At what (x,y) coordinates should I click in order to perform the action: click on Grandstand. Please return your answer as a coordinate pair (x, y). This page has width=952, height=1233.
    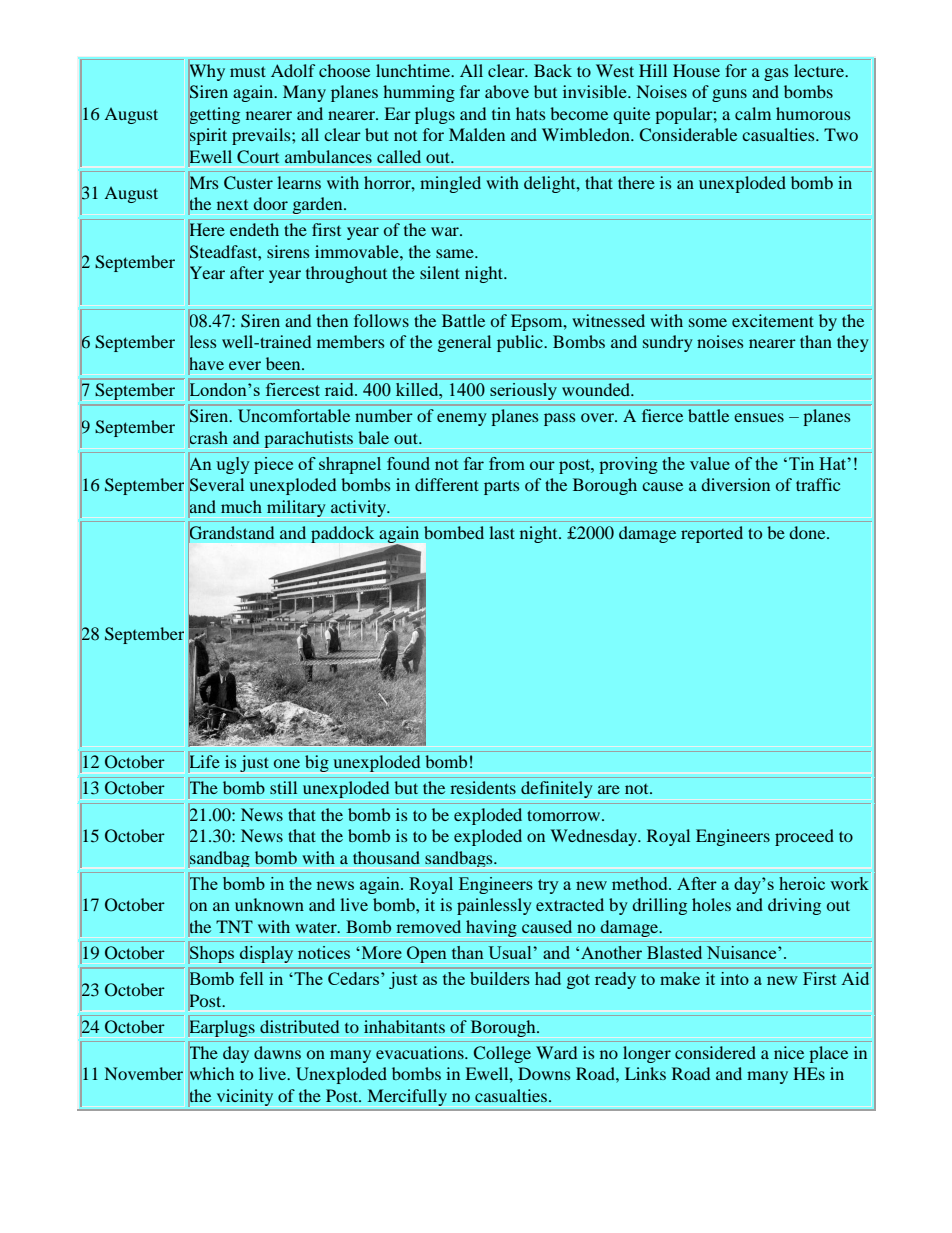
    Looking at the image, I should click on (231, 533).
